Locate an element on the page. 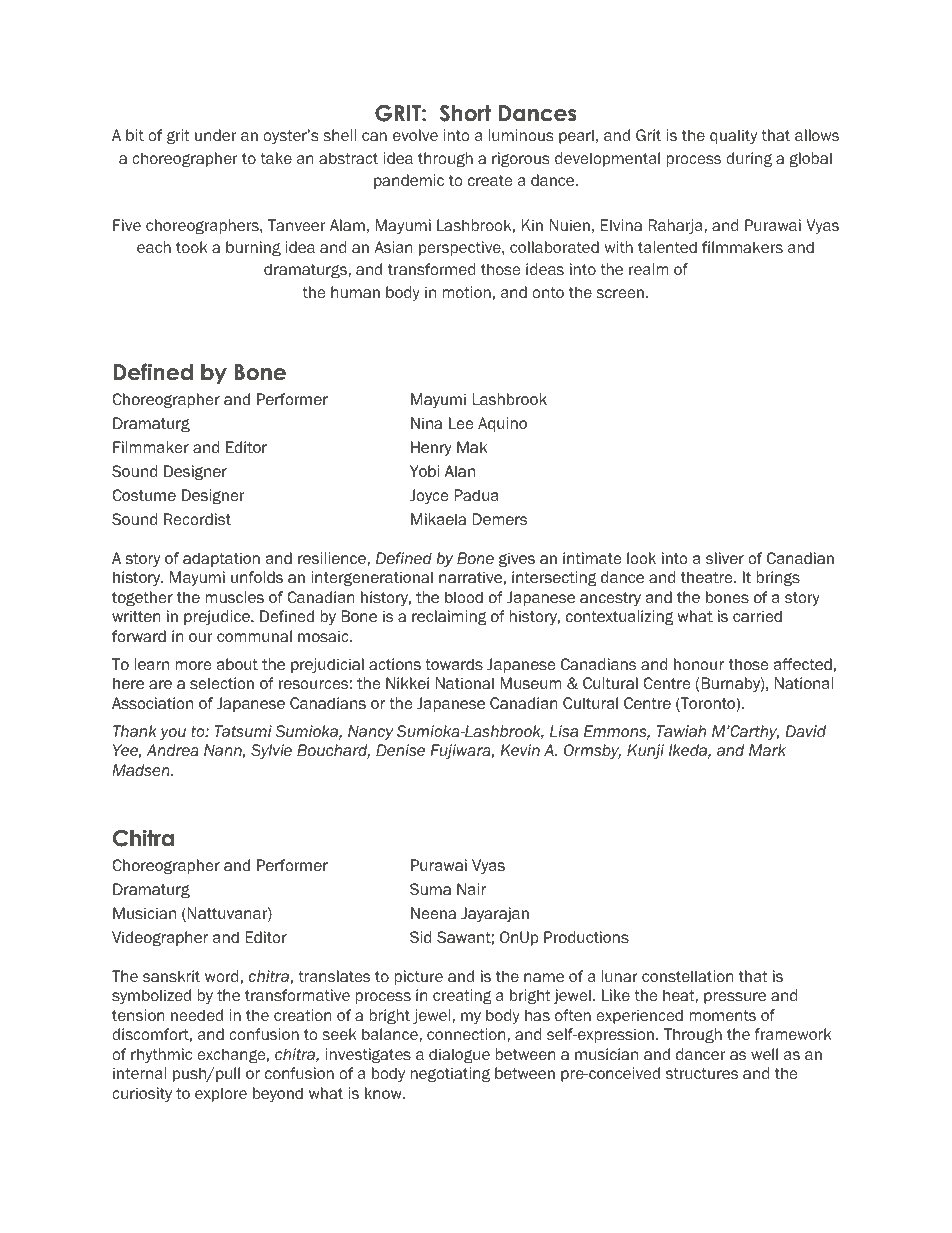 This image has height=1233, width=952. under is located at coordinates (215, 135).
